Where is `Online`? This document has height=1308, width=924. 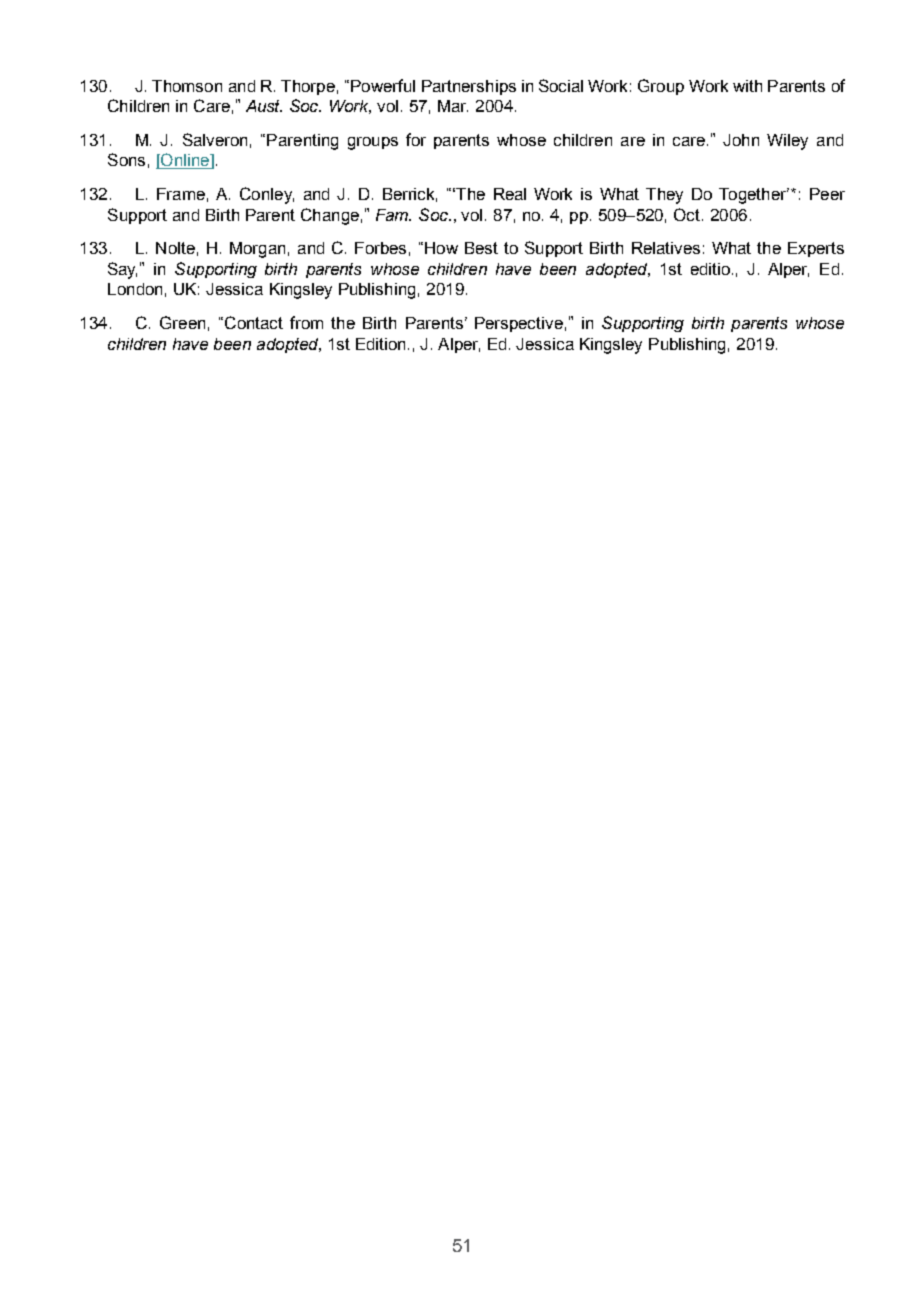 Online is located at coordinates (185, 161).
